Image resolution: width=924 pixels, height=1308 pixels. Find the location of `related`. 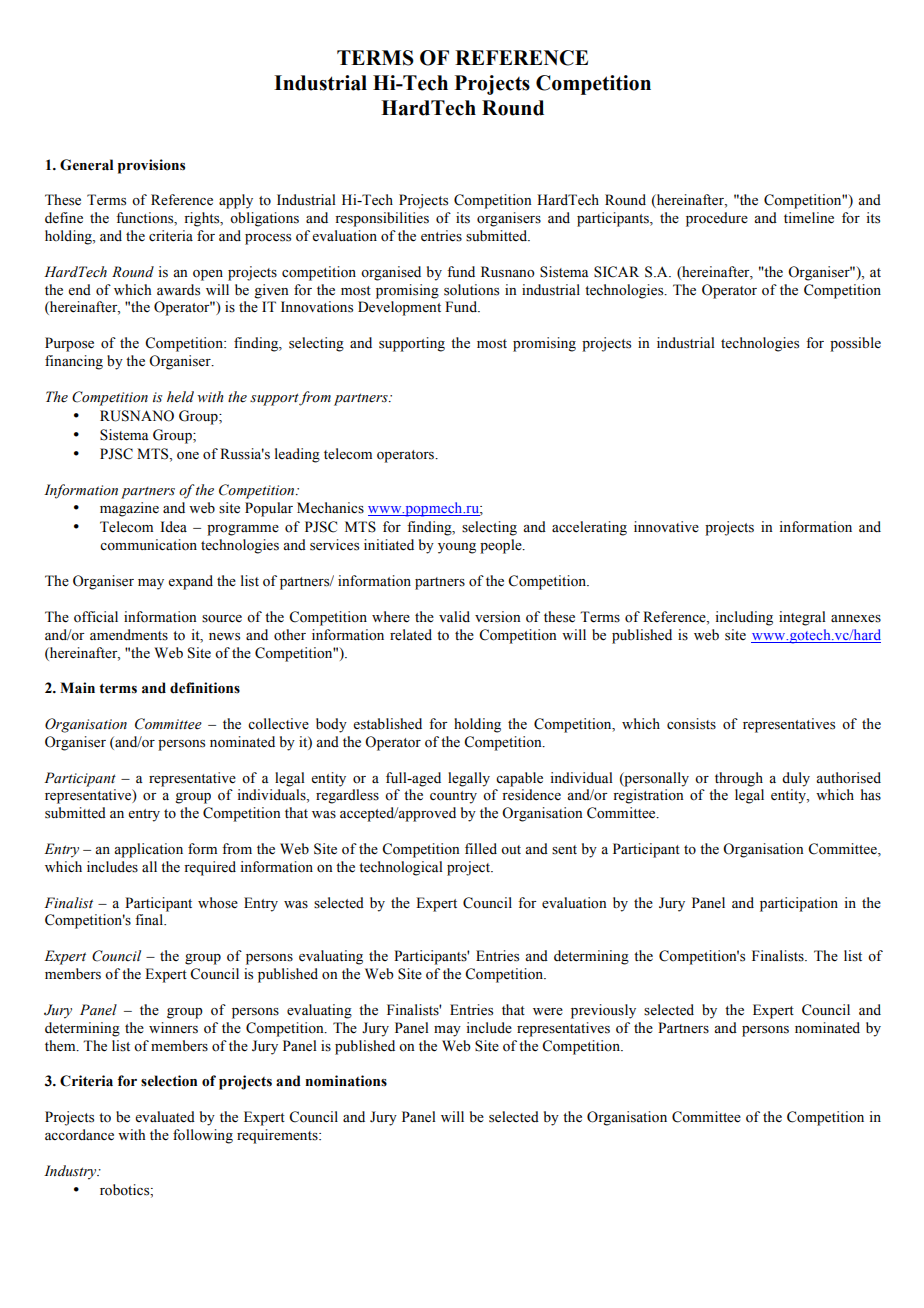

related is located at coordinates (411, 635).
